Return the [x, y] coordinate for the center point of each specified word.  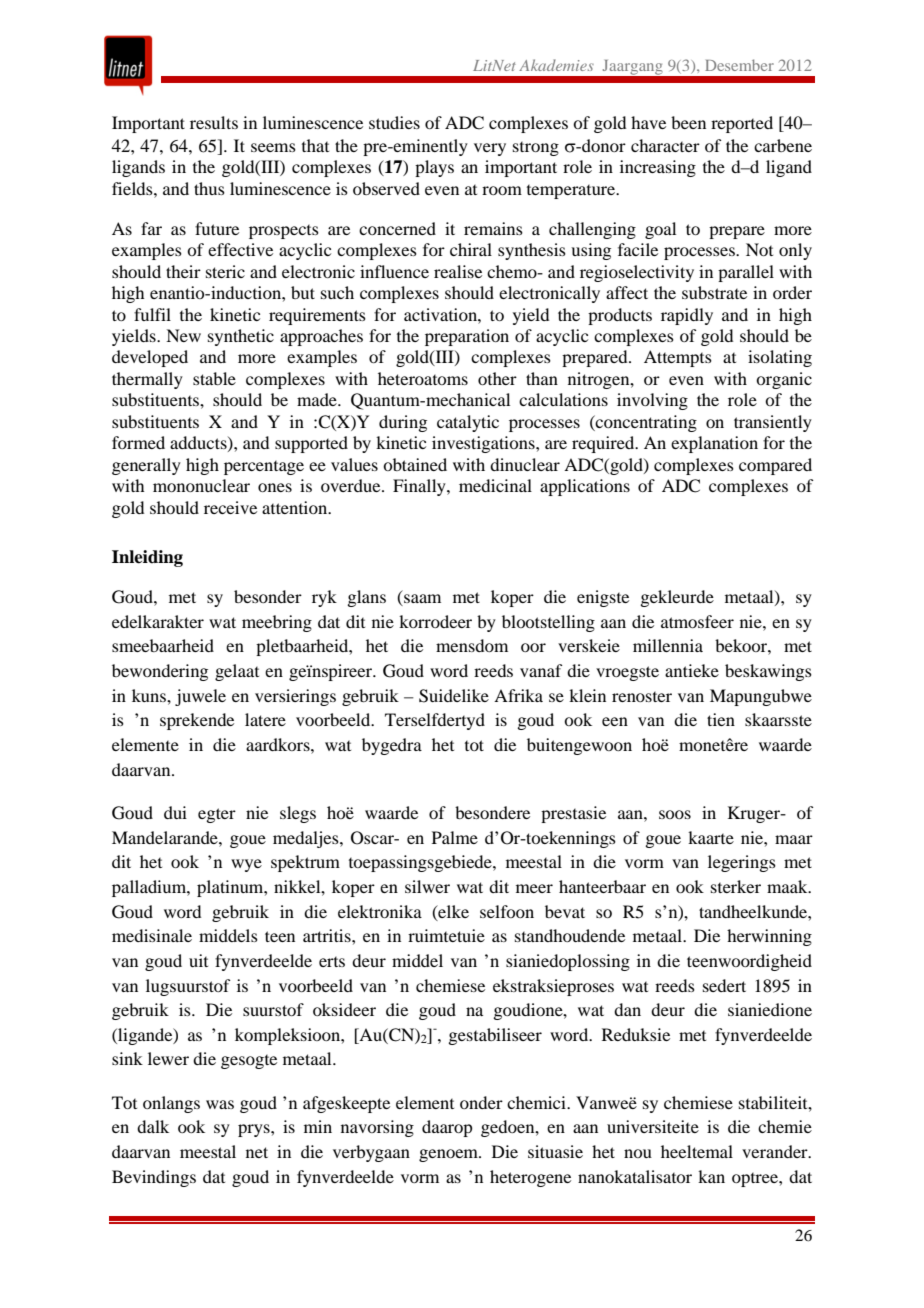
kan [711, 1176]
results [214, 122]
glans [366, 598]
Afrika [518, 695]
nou [638, 1153]
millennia [668, 645]
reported [742, 124]
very [490, 149]
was [220, 1104]
